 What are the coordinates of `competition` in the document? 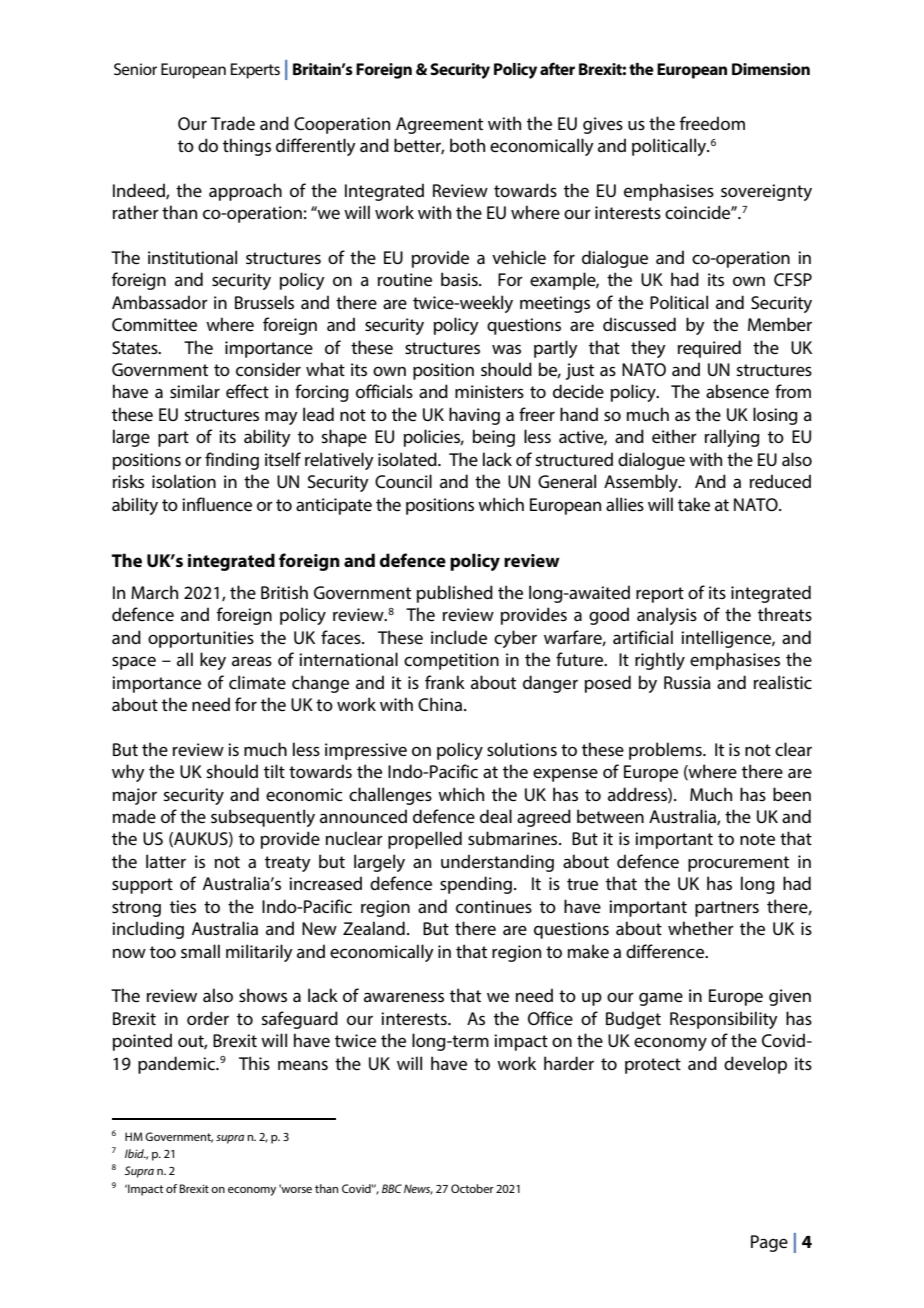 It's located at (451, 661).
